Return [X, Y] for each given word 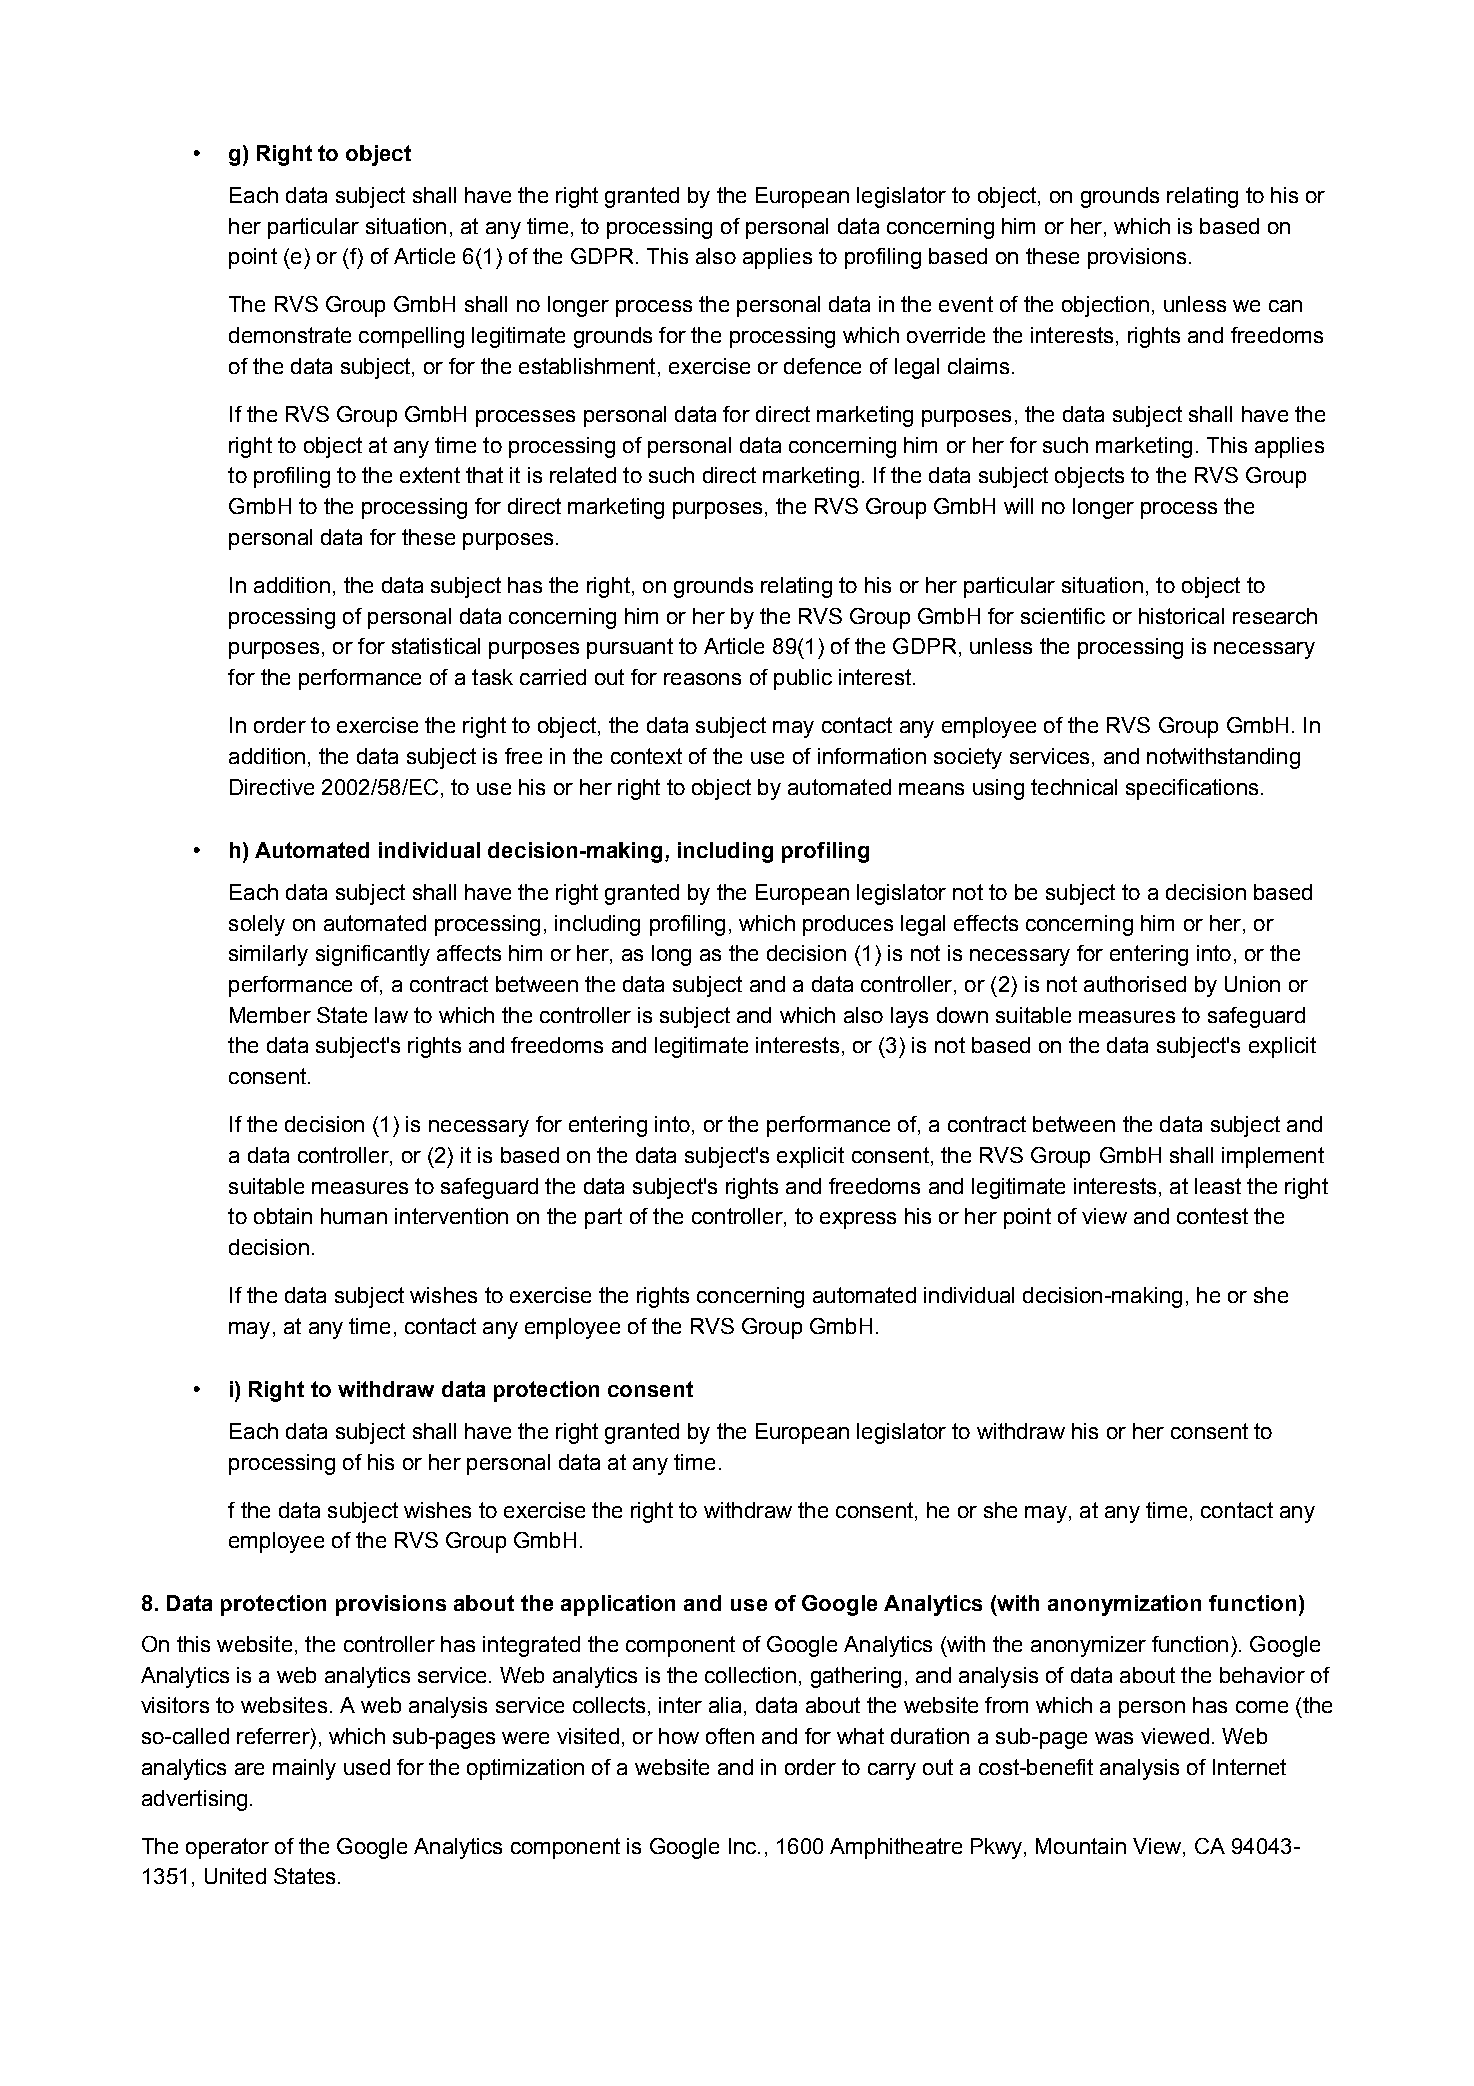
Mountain [1081, 1846]
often [730, 1736]
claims [978, 366]
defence [822, 366]
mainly [304, 1769]
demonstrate [290, 335]
